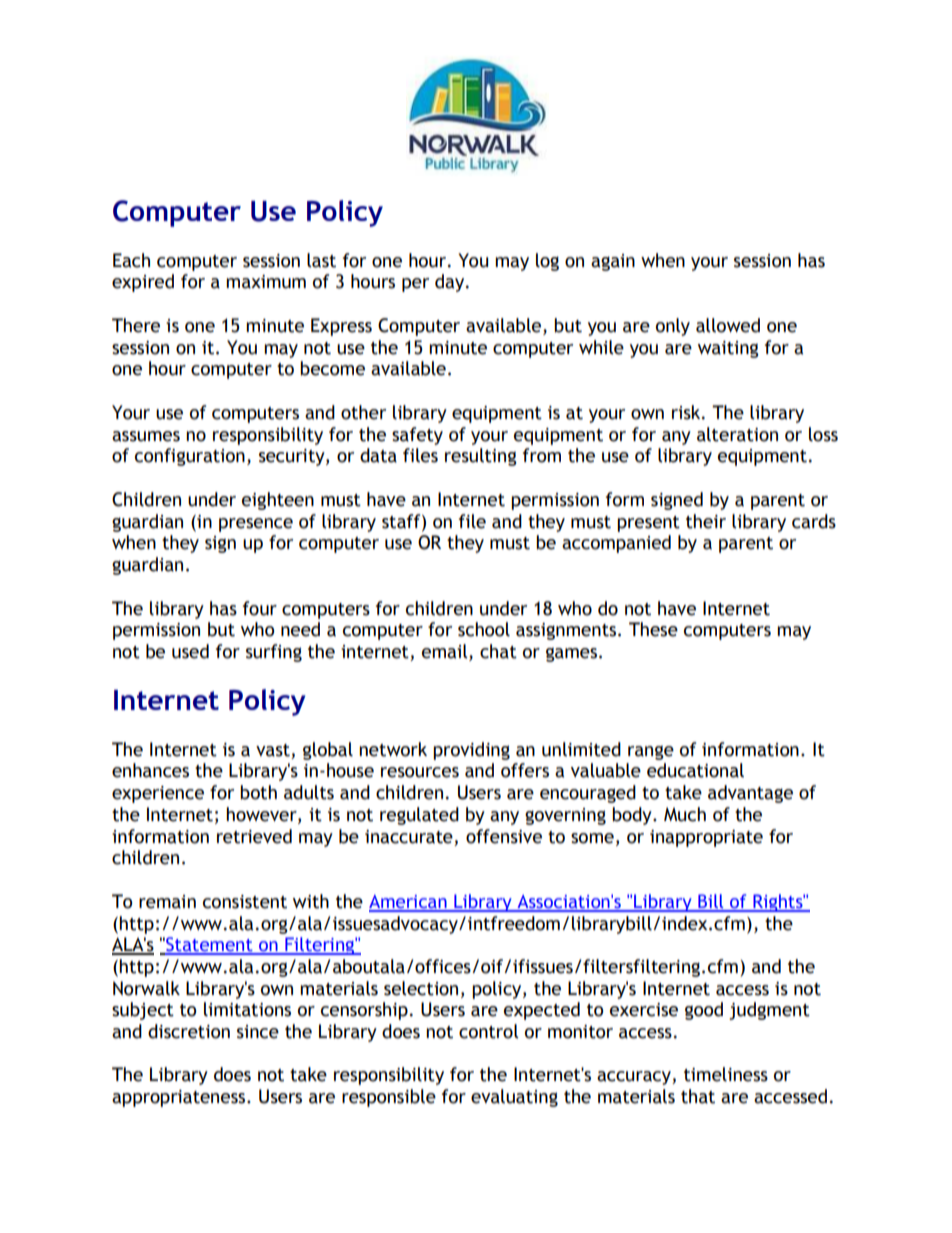 This screenshot has width=952, height=1233. Describe the element at coordinates (706, 838) in the screenshot. I see `inappropriate` at that location.
